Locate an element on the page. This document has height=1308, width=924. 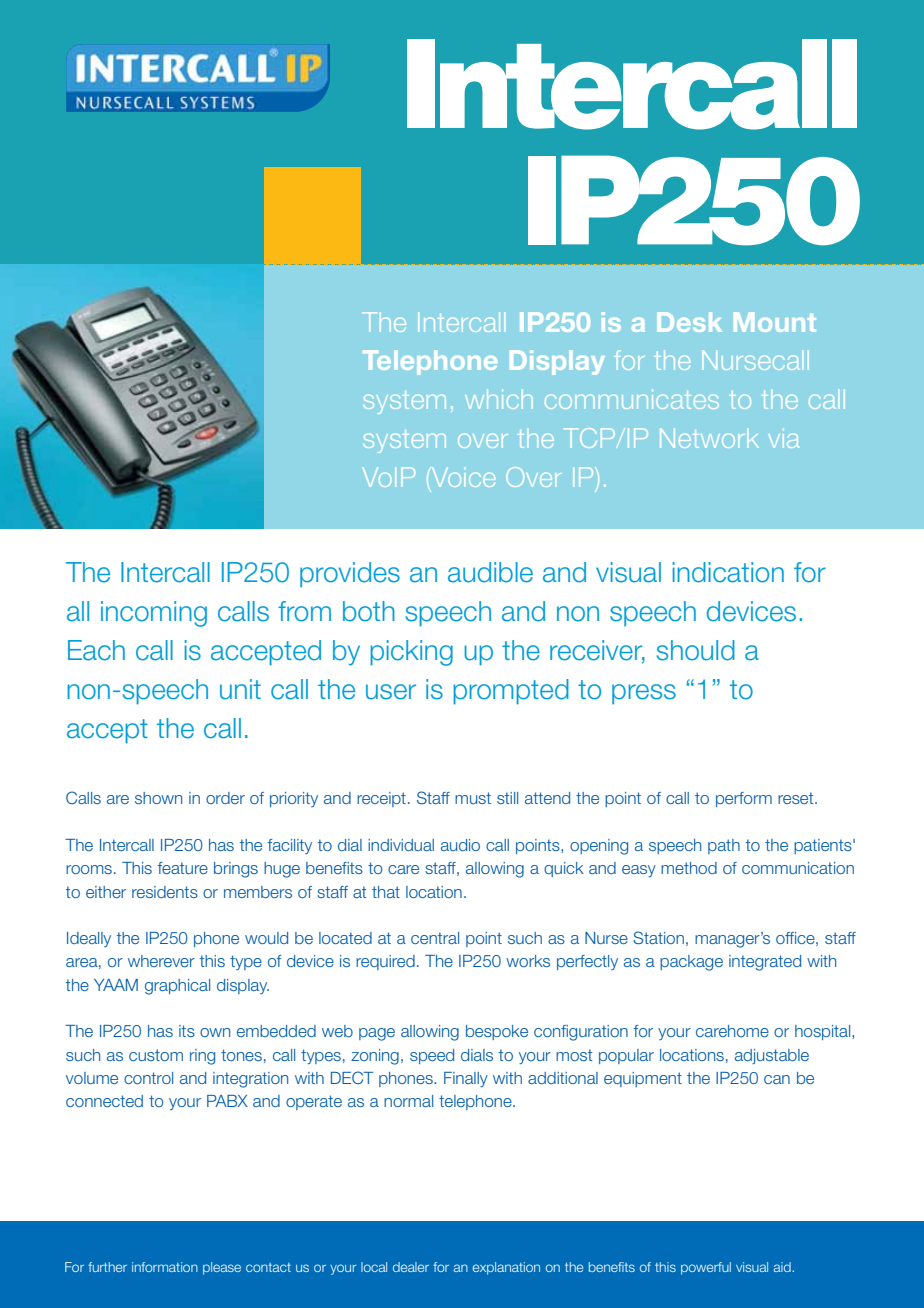
should is located at coordinates (696, 650).
